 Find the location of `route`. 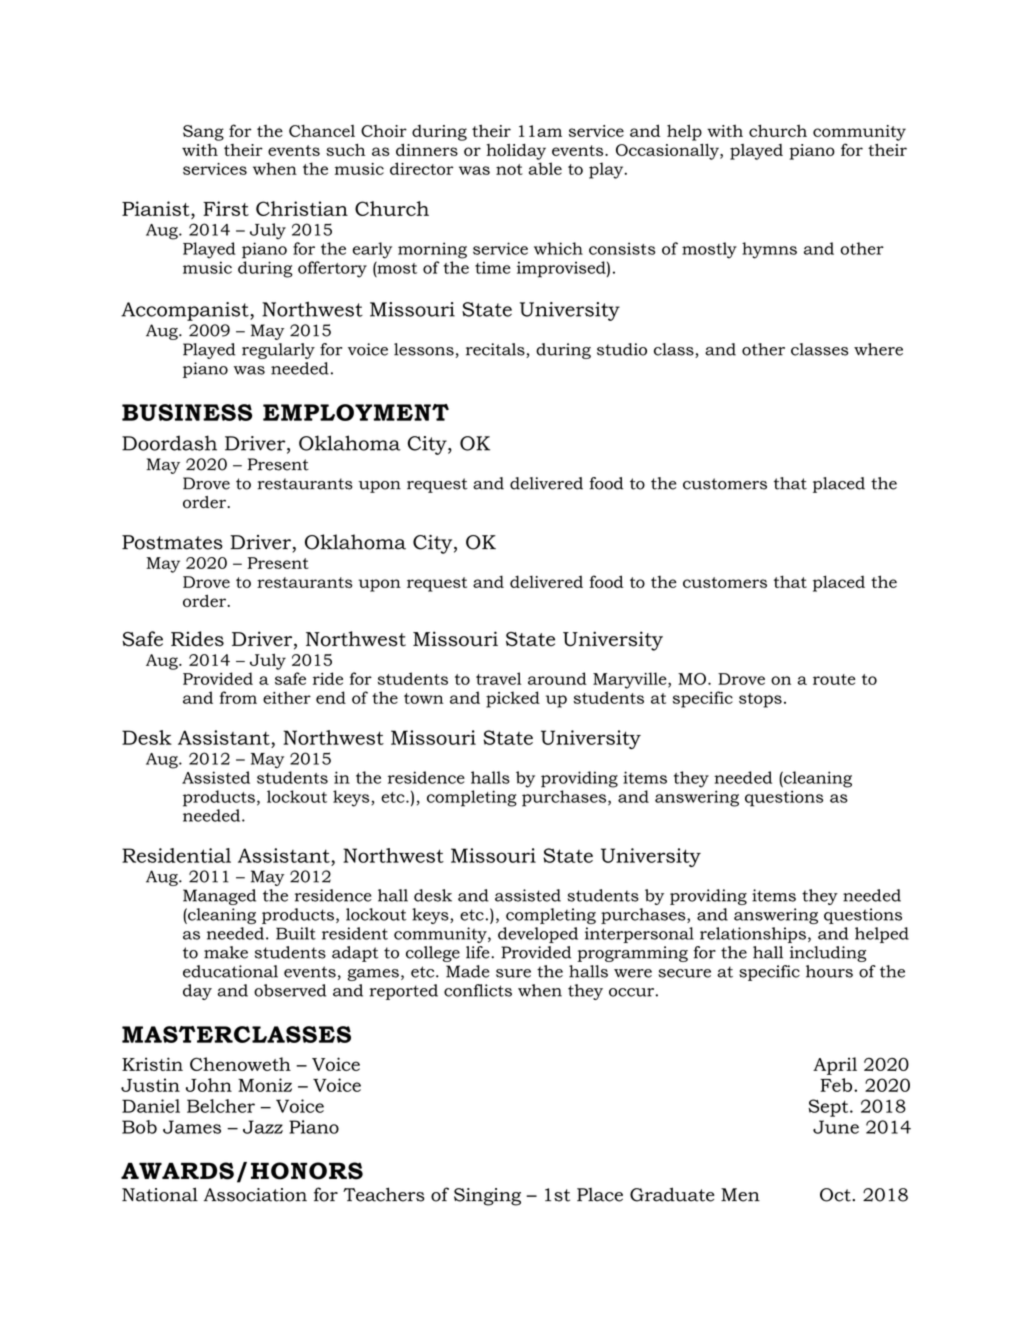

route is located at coordinates (834, 679).
